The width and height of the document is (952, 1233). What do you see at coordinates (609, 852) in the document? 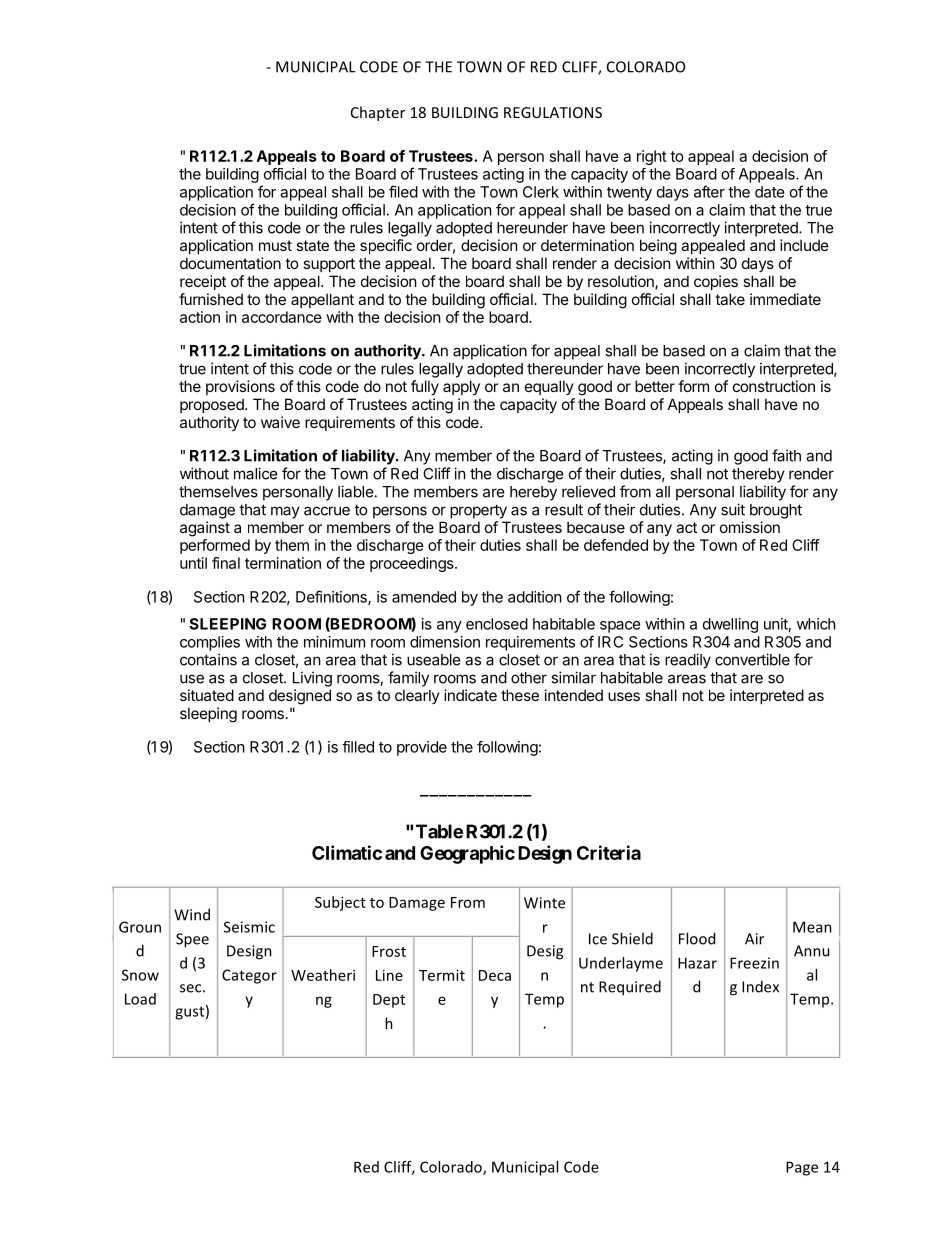
I see `Criteria` at bounding box center [609, 852].
